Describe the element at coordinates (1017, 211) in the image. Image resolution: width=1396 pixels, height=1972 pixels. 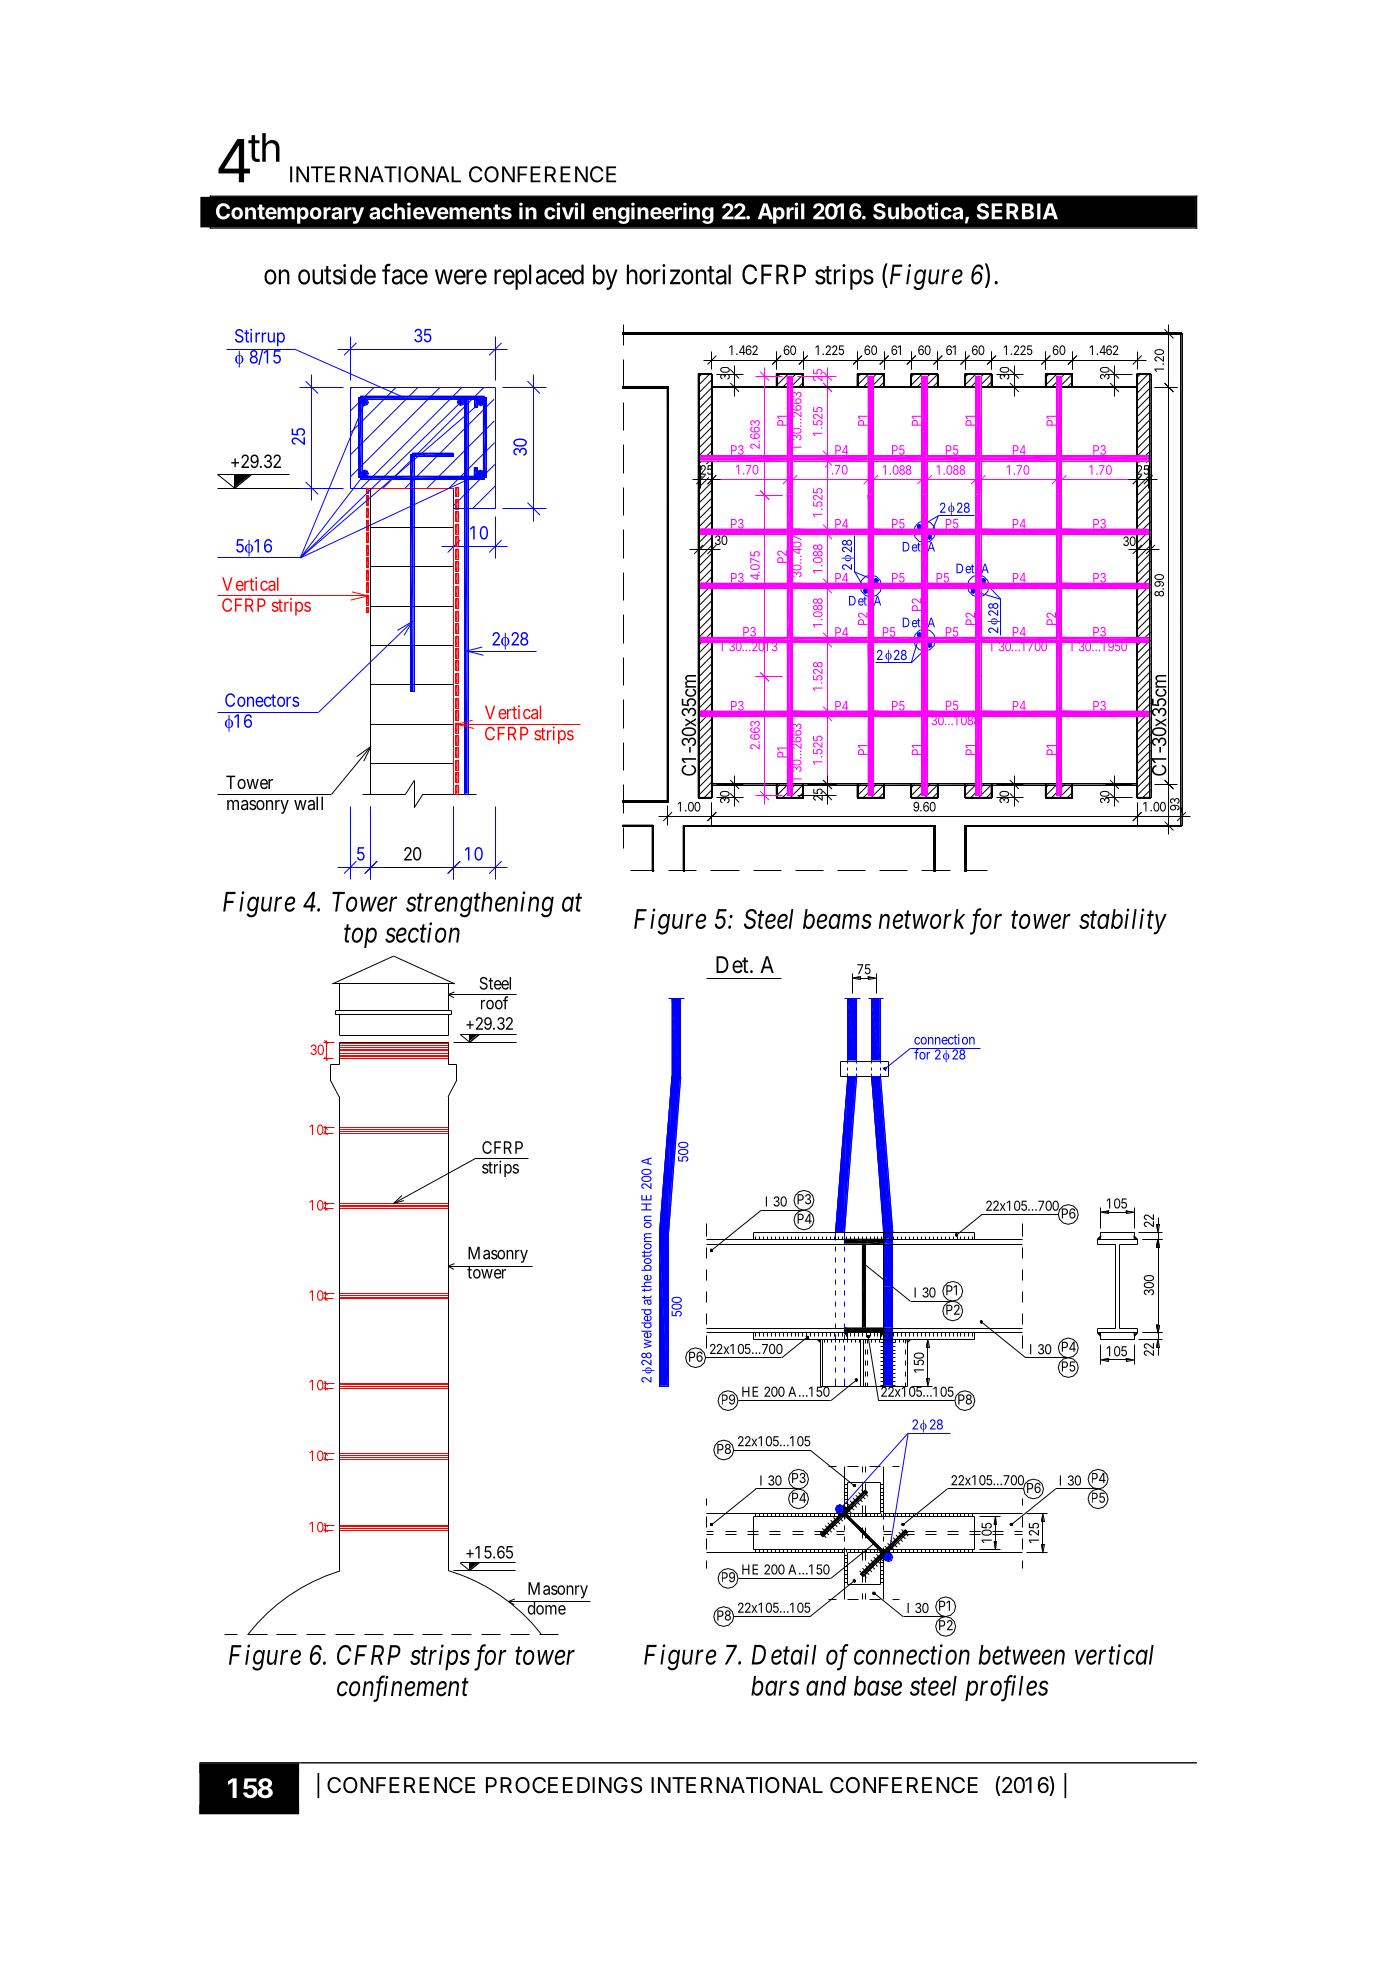
I see `SERBIA` at that location.
